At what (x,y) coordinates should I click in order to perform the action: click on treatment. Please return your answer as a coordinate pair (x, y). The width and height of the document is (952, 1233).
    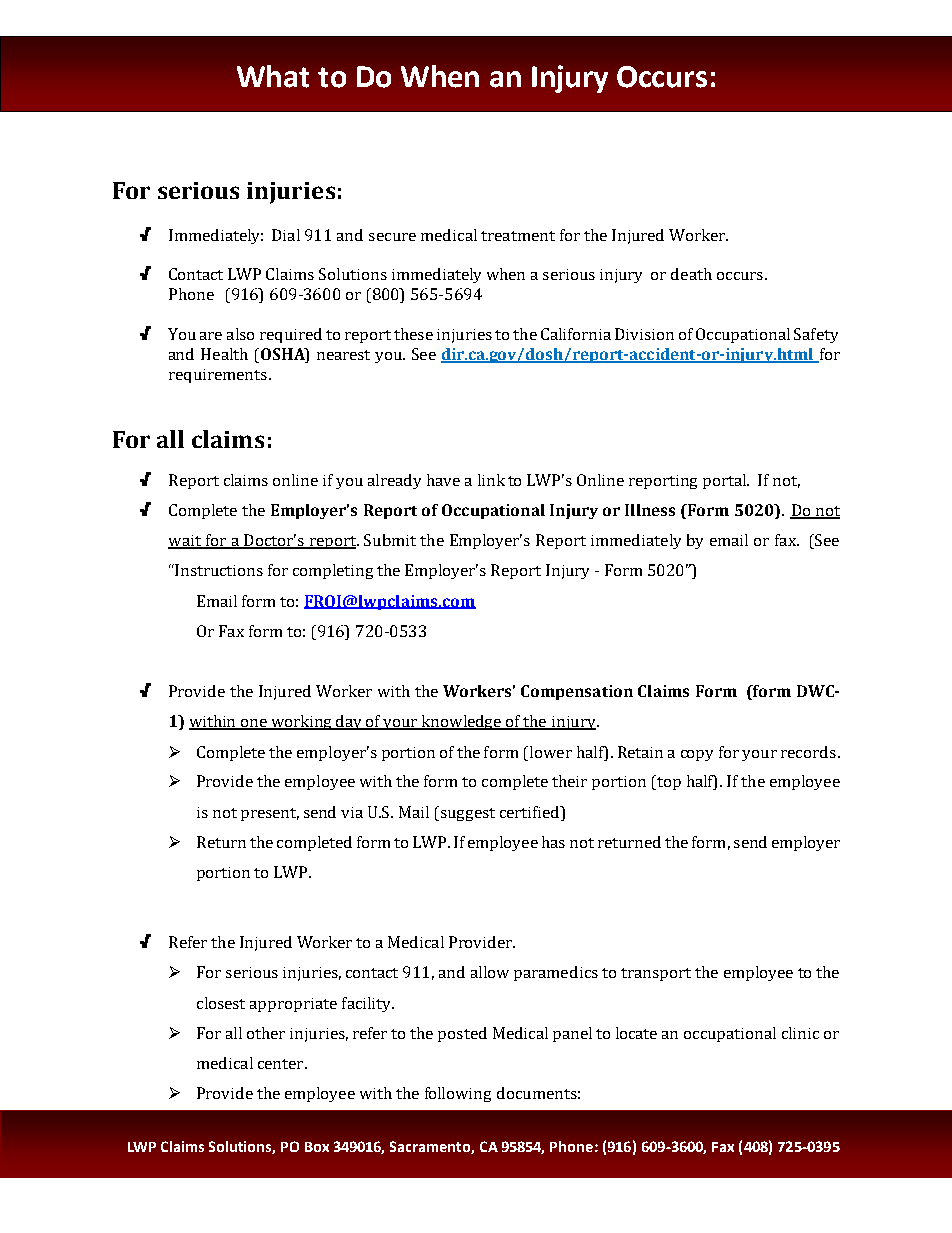
    Looking at the image, I should click on (518, 236).
